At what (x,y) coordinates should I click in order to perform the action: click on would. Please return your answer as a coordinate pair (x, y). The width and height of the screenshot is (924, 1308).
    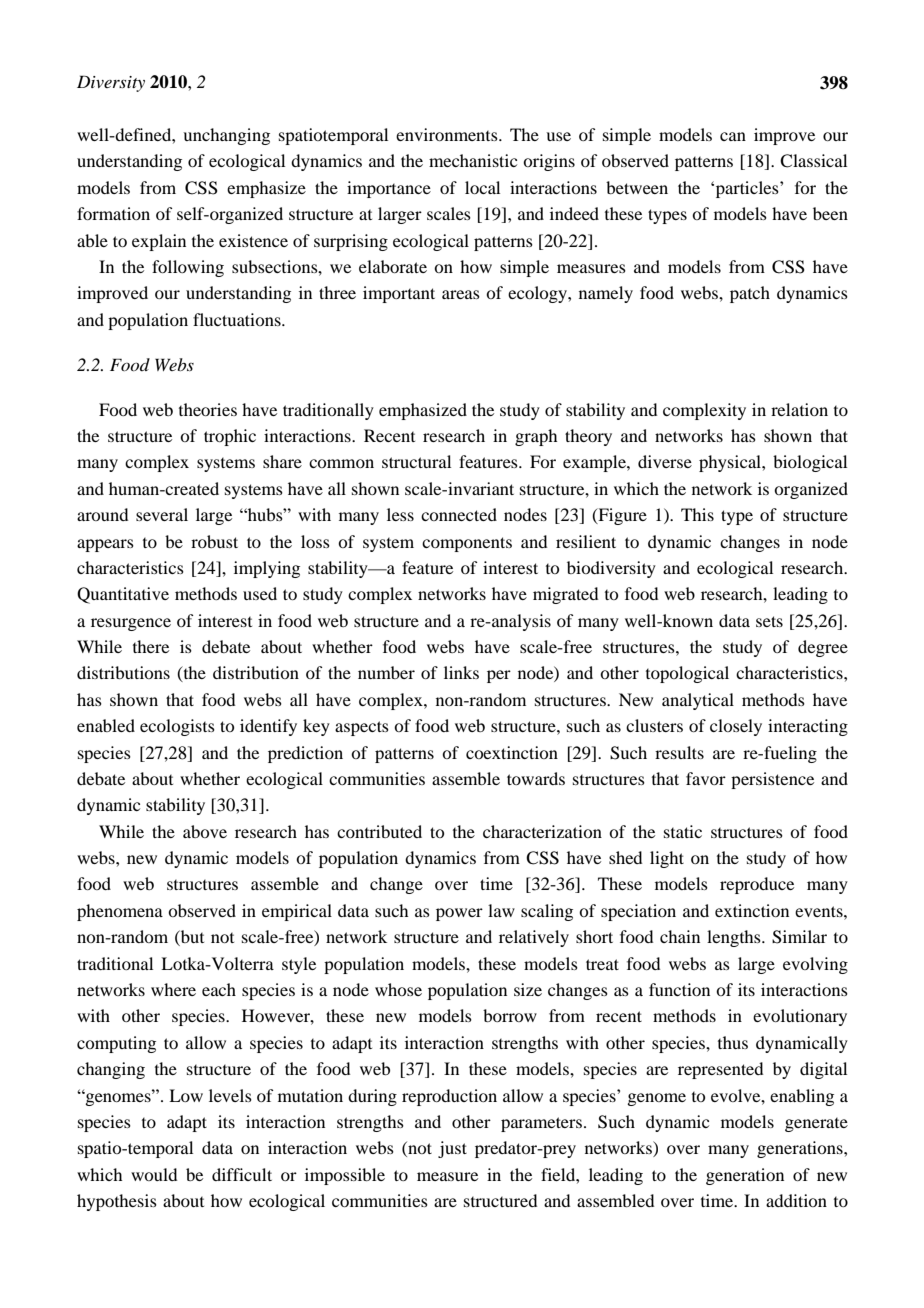
    Looking at the image, I should click on (154, 1174).
